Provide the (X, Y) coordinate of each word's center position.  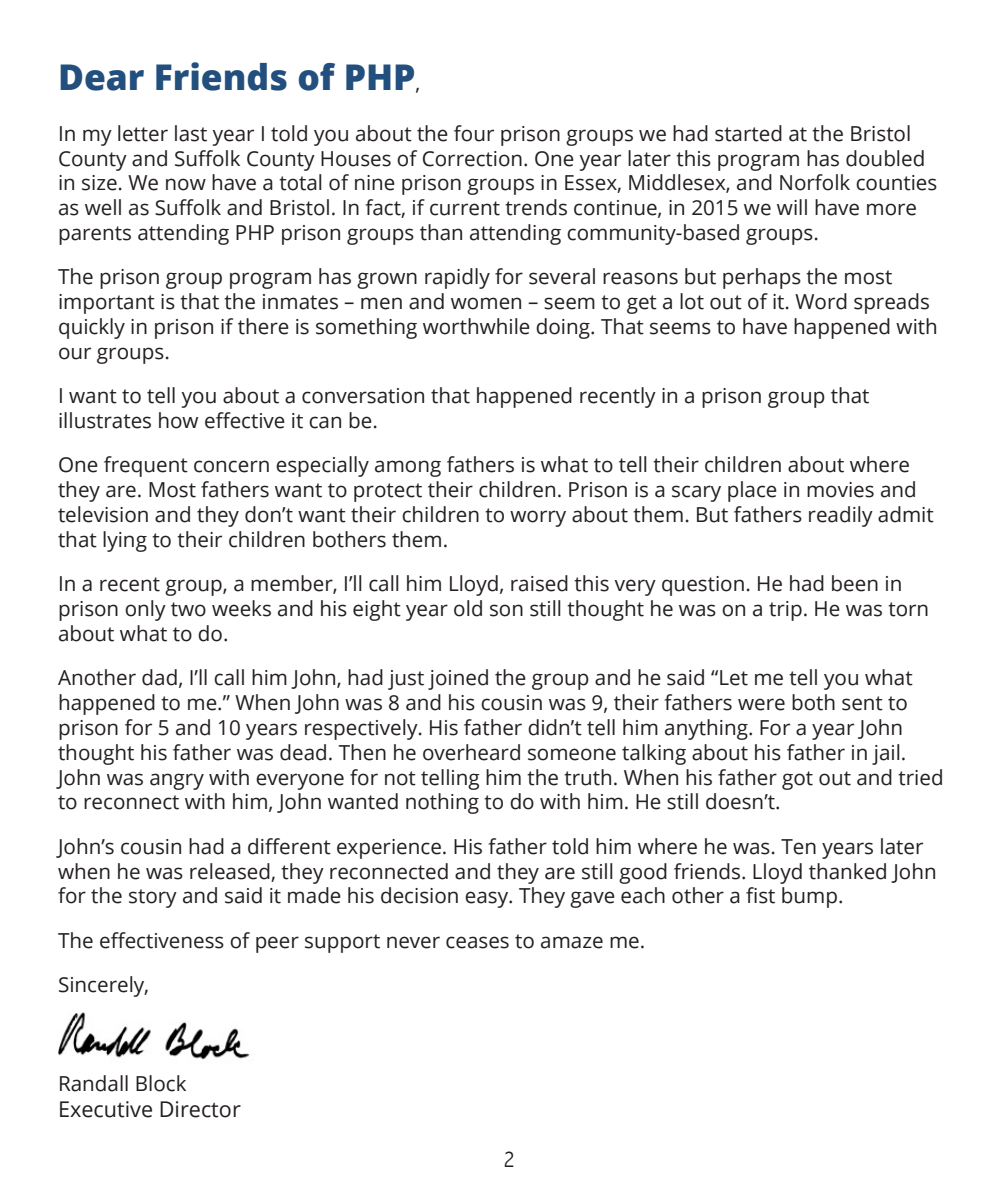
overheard (471, 752)
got (797, 780)
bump (809, 897)
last (191, 133)
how (178, 420)
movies (840, 490)
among (408, 468)
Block (161, 1083)
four (474, 133)
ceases (477, 942)
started (748, 133)
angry (177, 781)
